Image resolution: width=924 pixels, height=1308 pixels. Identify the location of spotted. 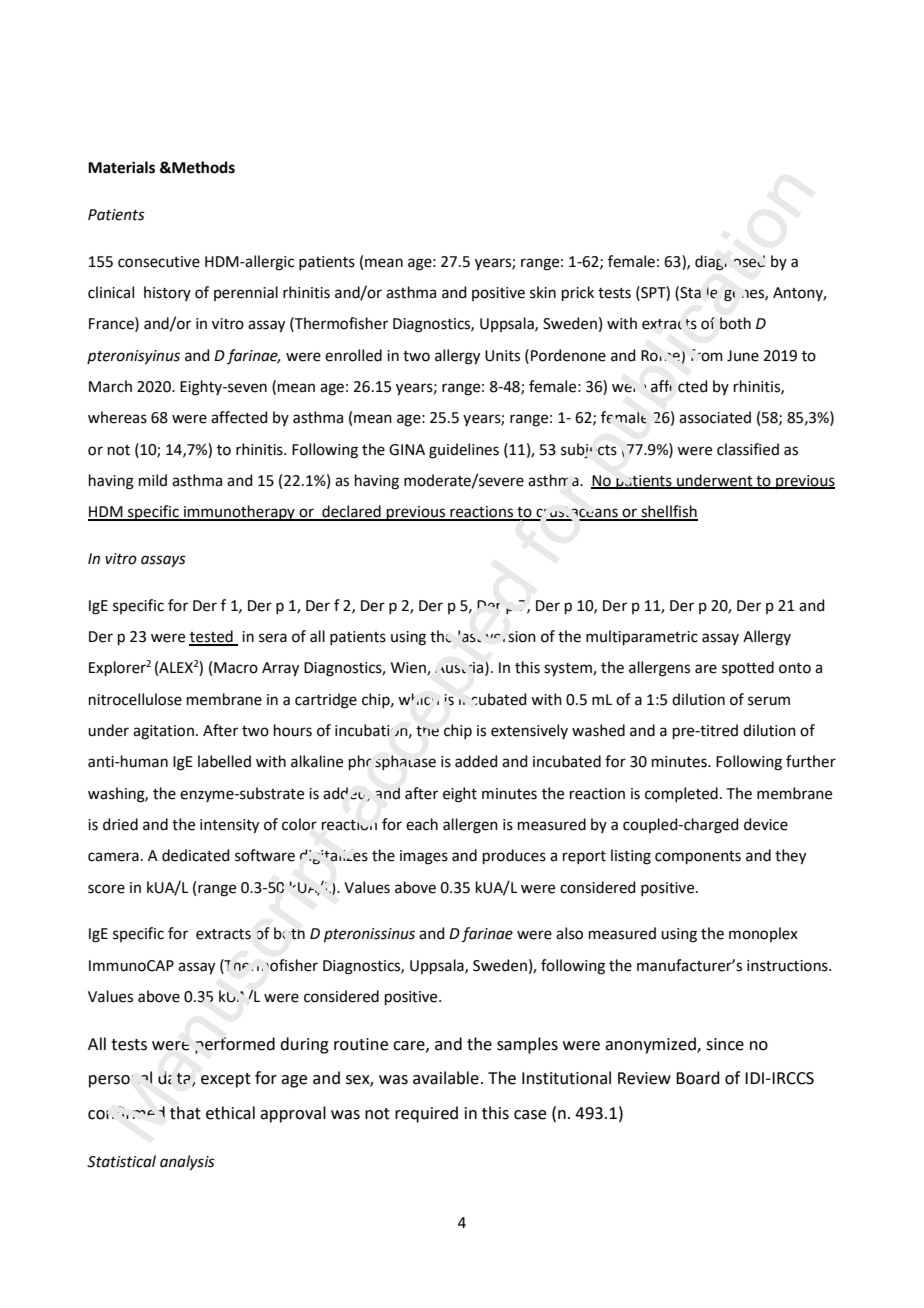
(748, 668).
